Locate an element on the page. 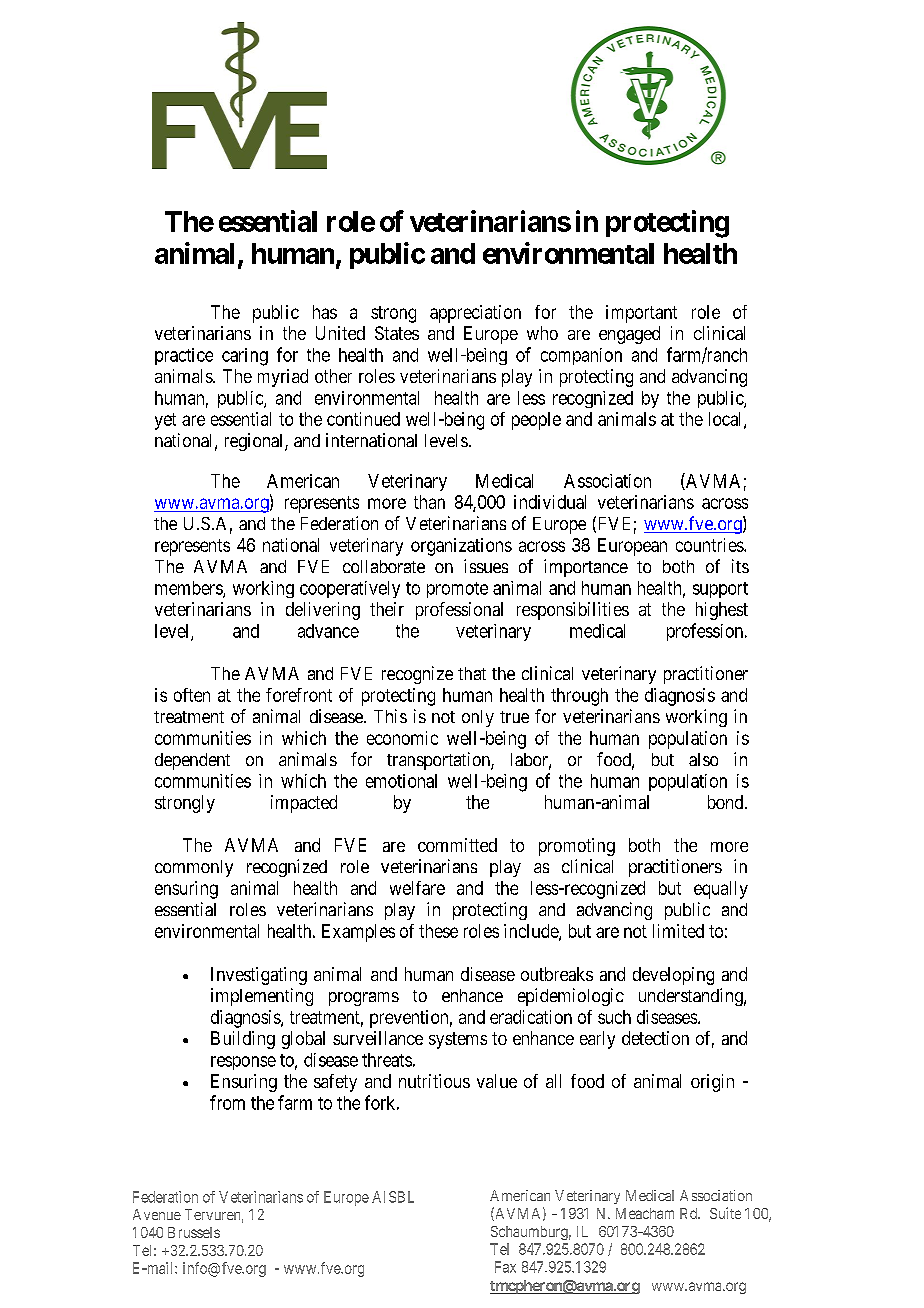 The image size is (924, 1308). Investigating is located at coordinates (259, 976).
